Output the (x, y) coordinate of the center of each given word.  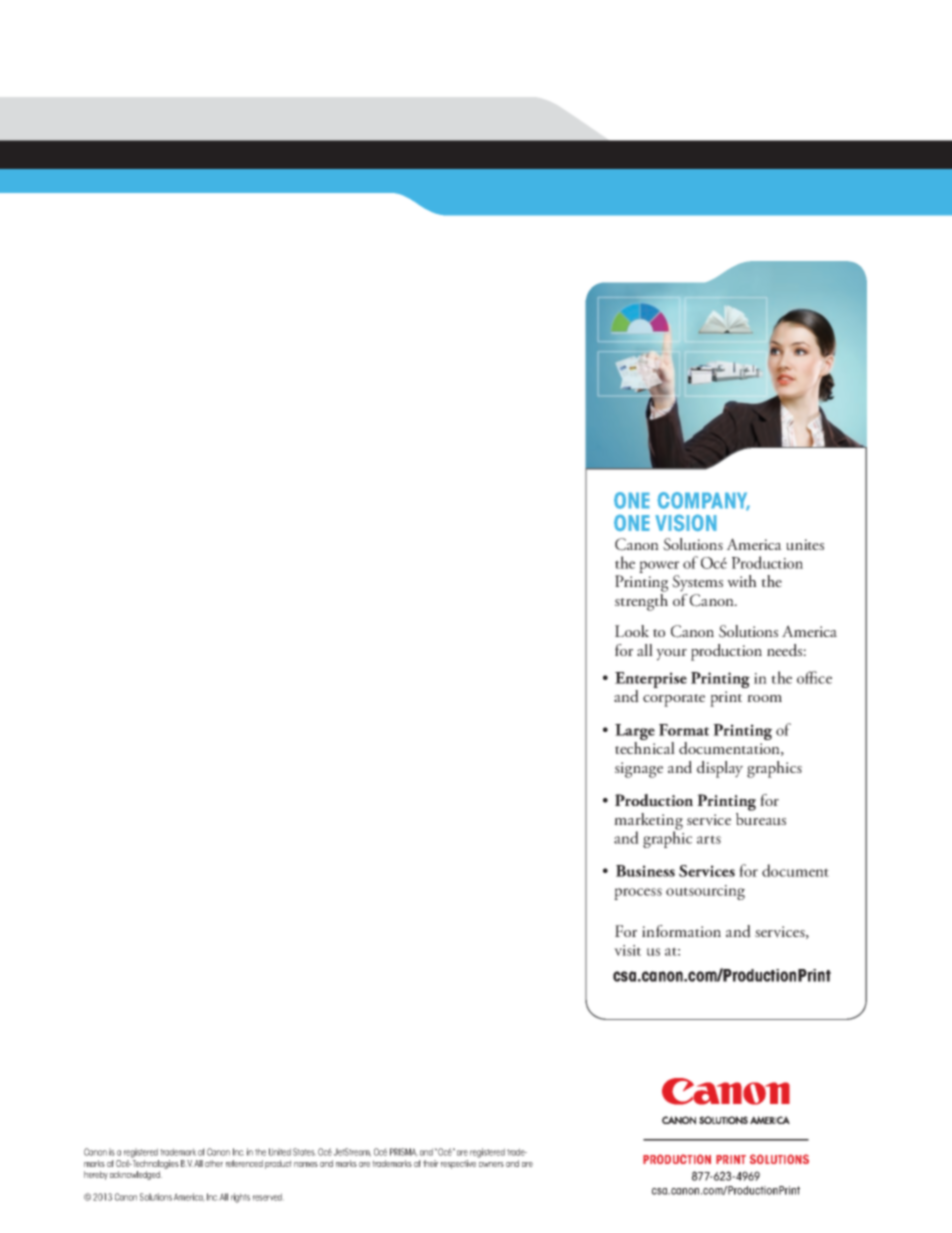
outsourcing (705, 892)
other (214, 1163)
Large (635, 733)
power (659, 568)
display (720, 769)
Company (704, 501)
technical (645, 748)
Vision (686, 523)
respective (458, 1164)
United (280, 1152)
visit (627, 950)
